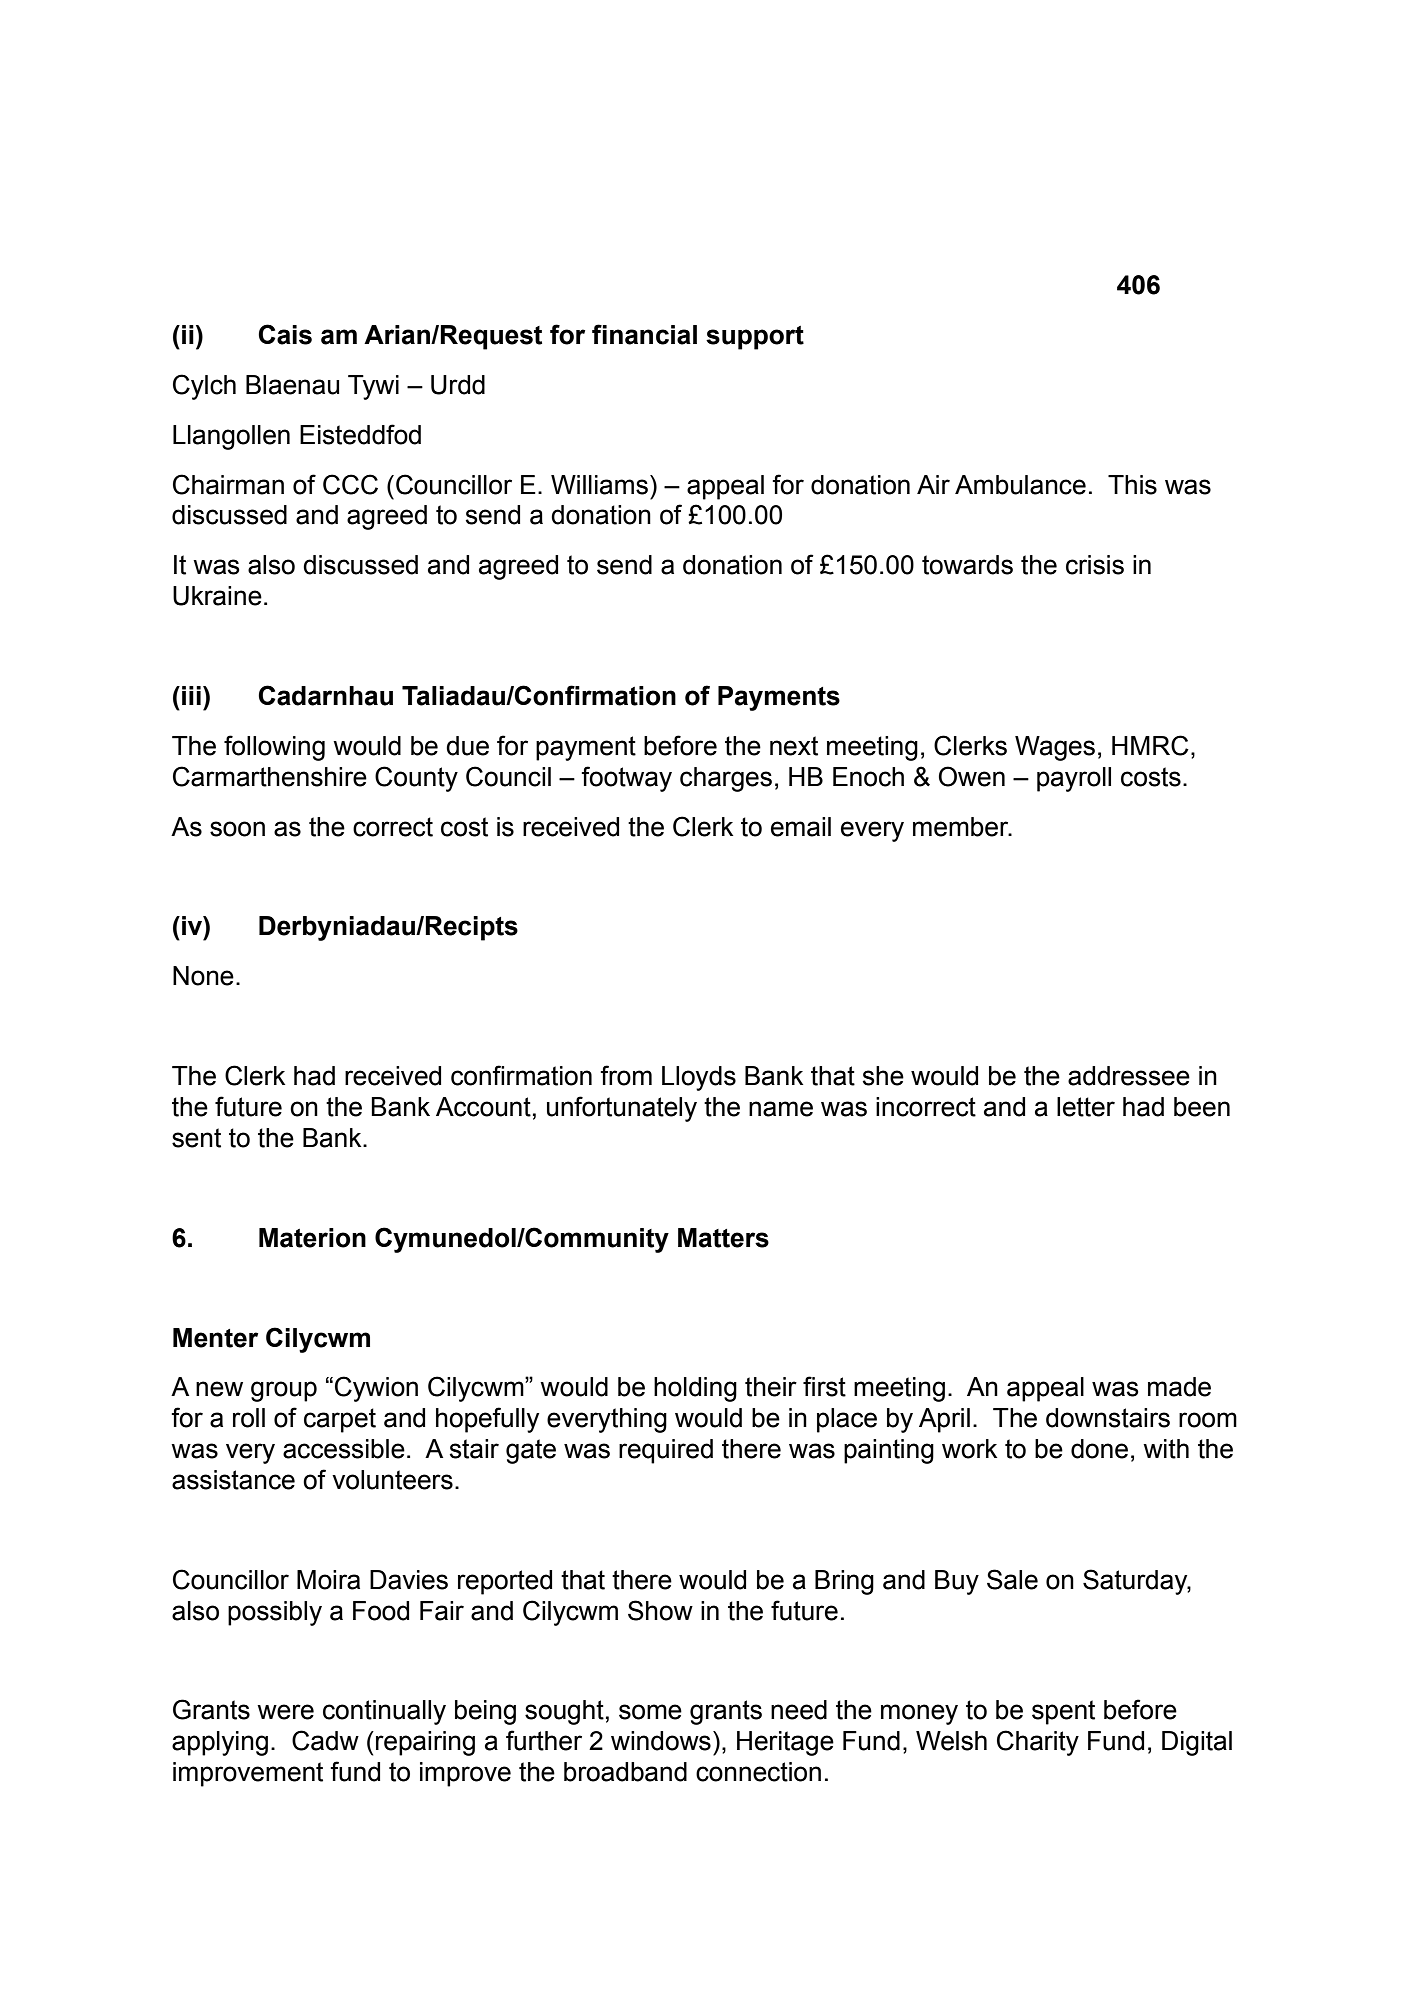 The height and width of the screenshot is (2009, 1420). I want to click on Matters, so click(723, 1238).
